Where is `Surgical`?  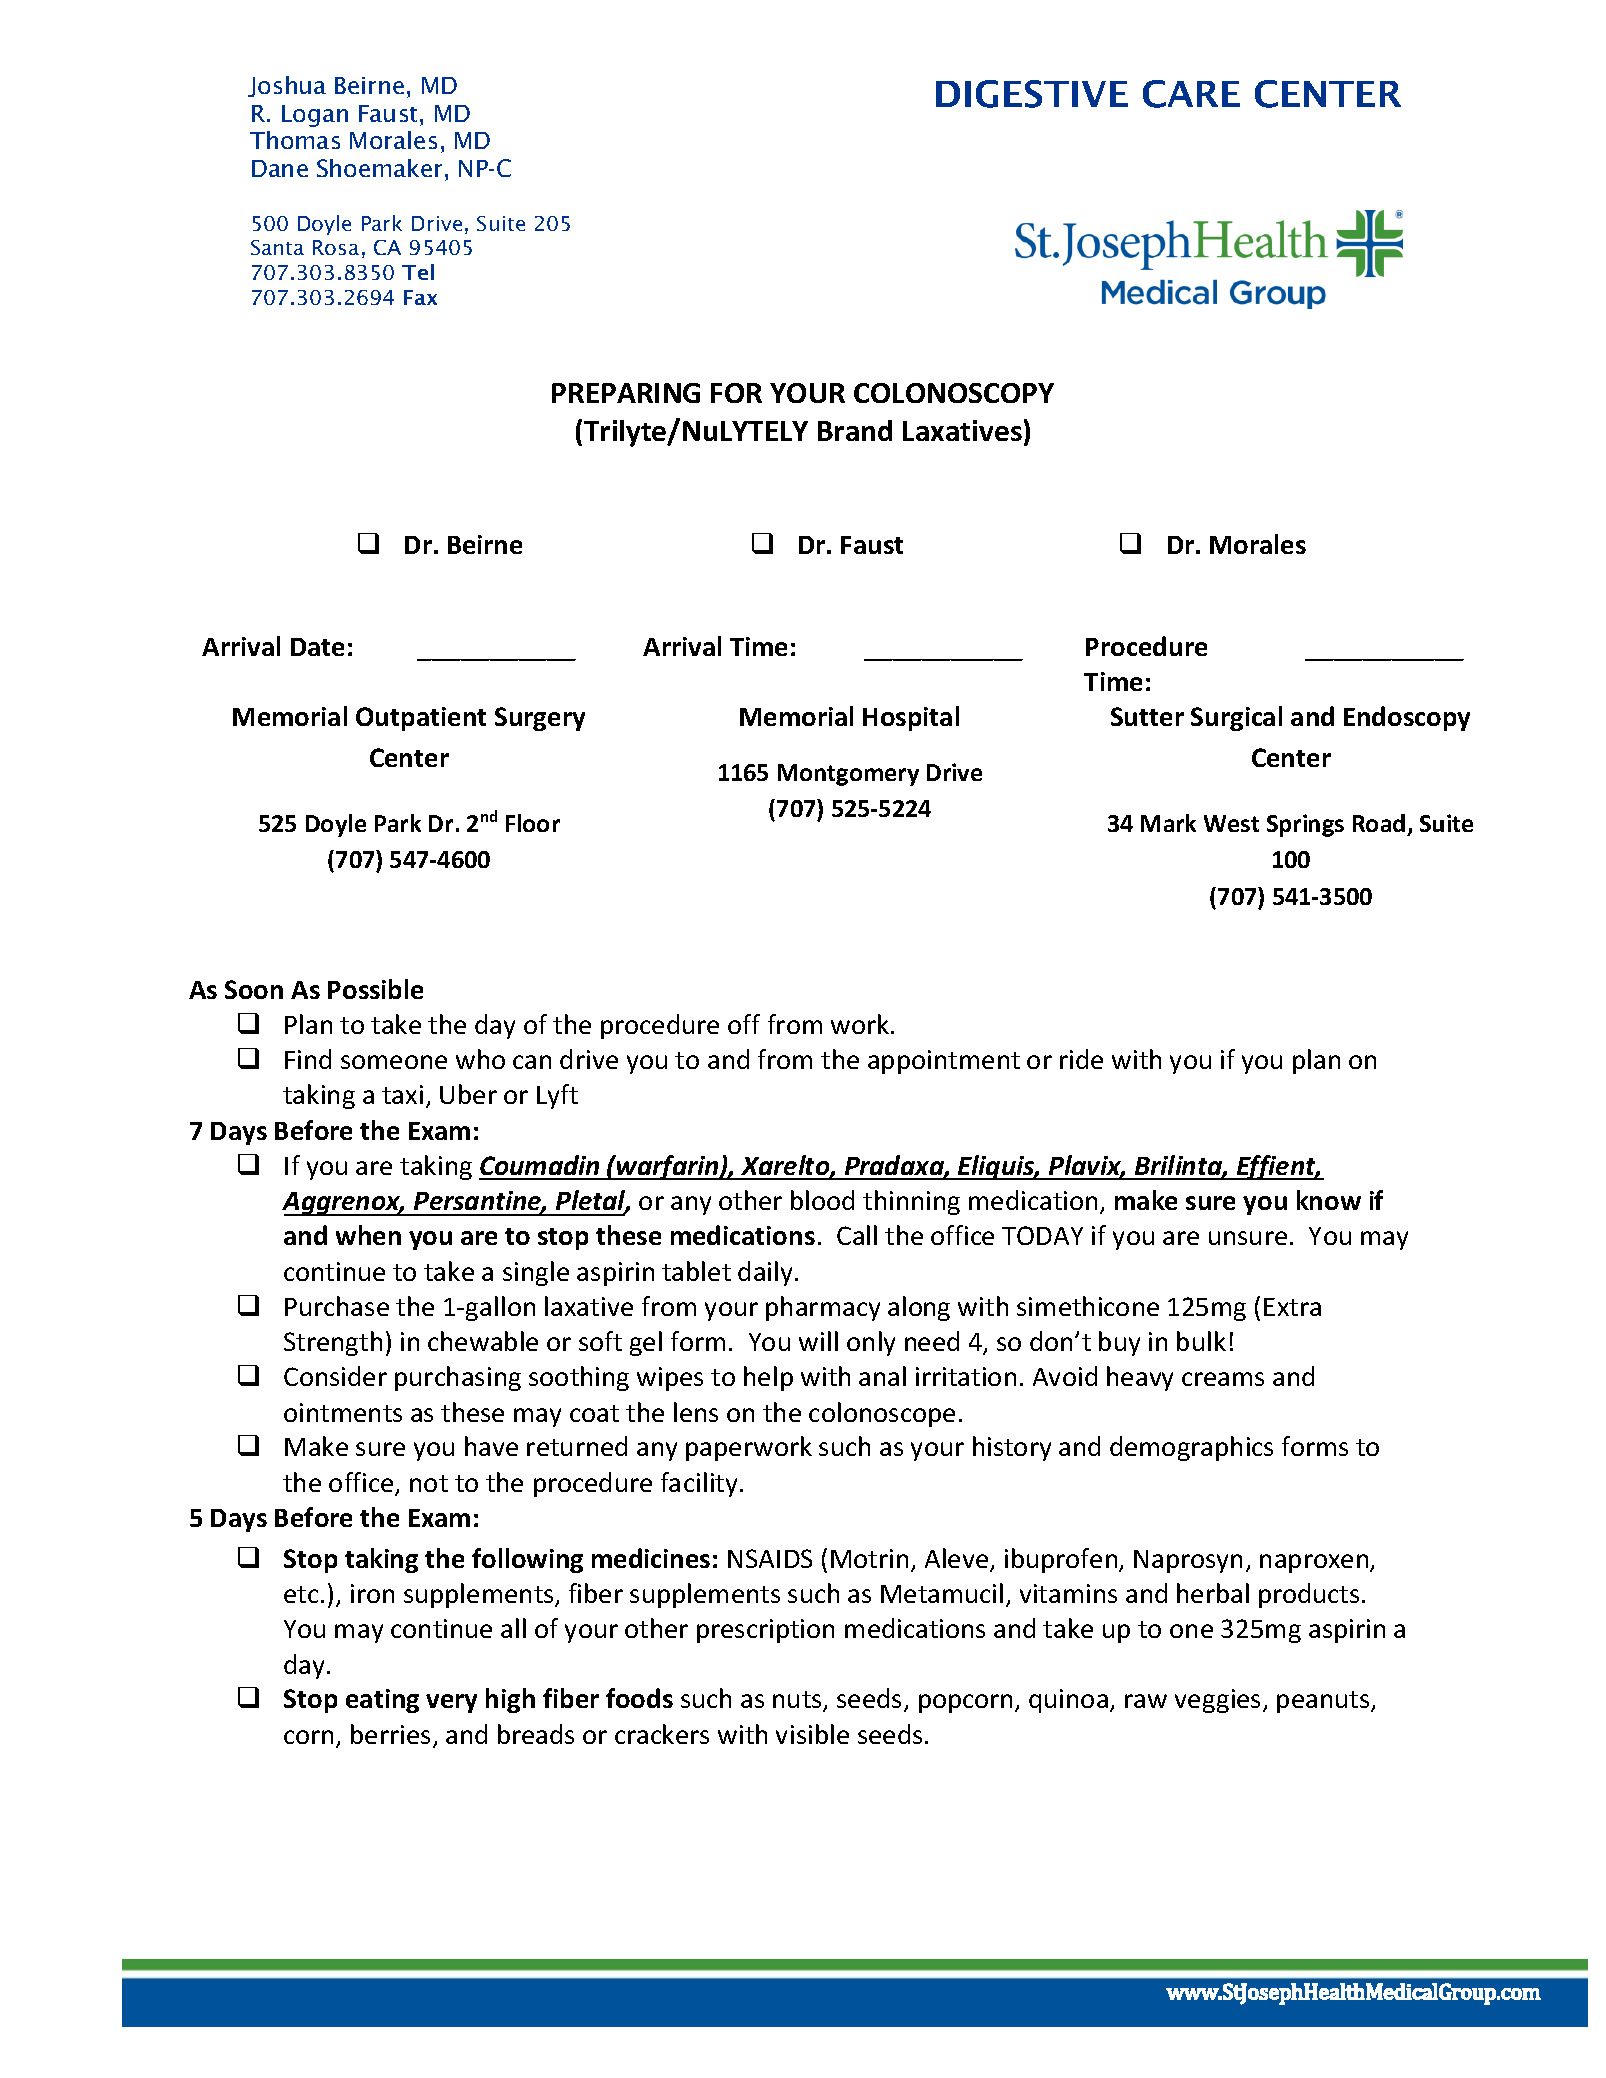
Surgical is located at coordinates (1236, 718).
